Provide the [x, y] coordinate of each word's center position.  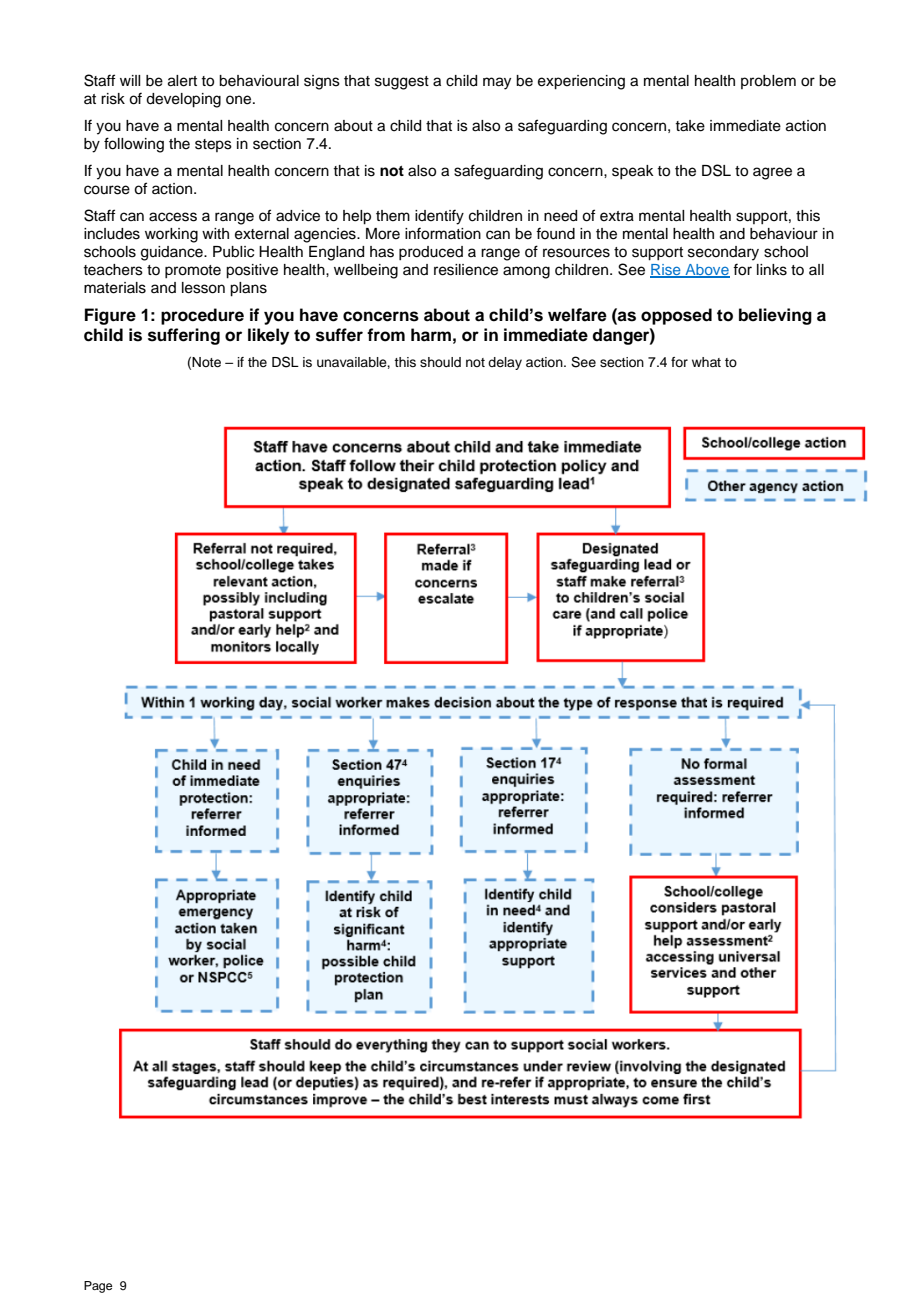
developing [183, 100]
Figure [110, 316]
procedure [202, 316]
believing [775, 316]
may [497, 83]
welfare [577, 315]
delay [505, 363]
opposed [676, 316]
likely [268, 336]
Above [706, 270]
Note [206, 362]
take [690, 126]
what [706, 362]
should [440, 362]
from [386, 335]
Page [98, 1287]
